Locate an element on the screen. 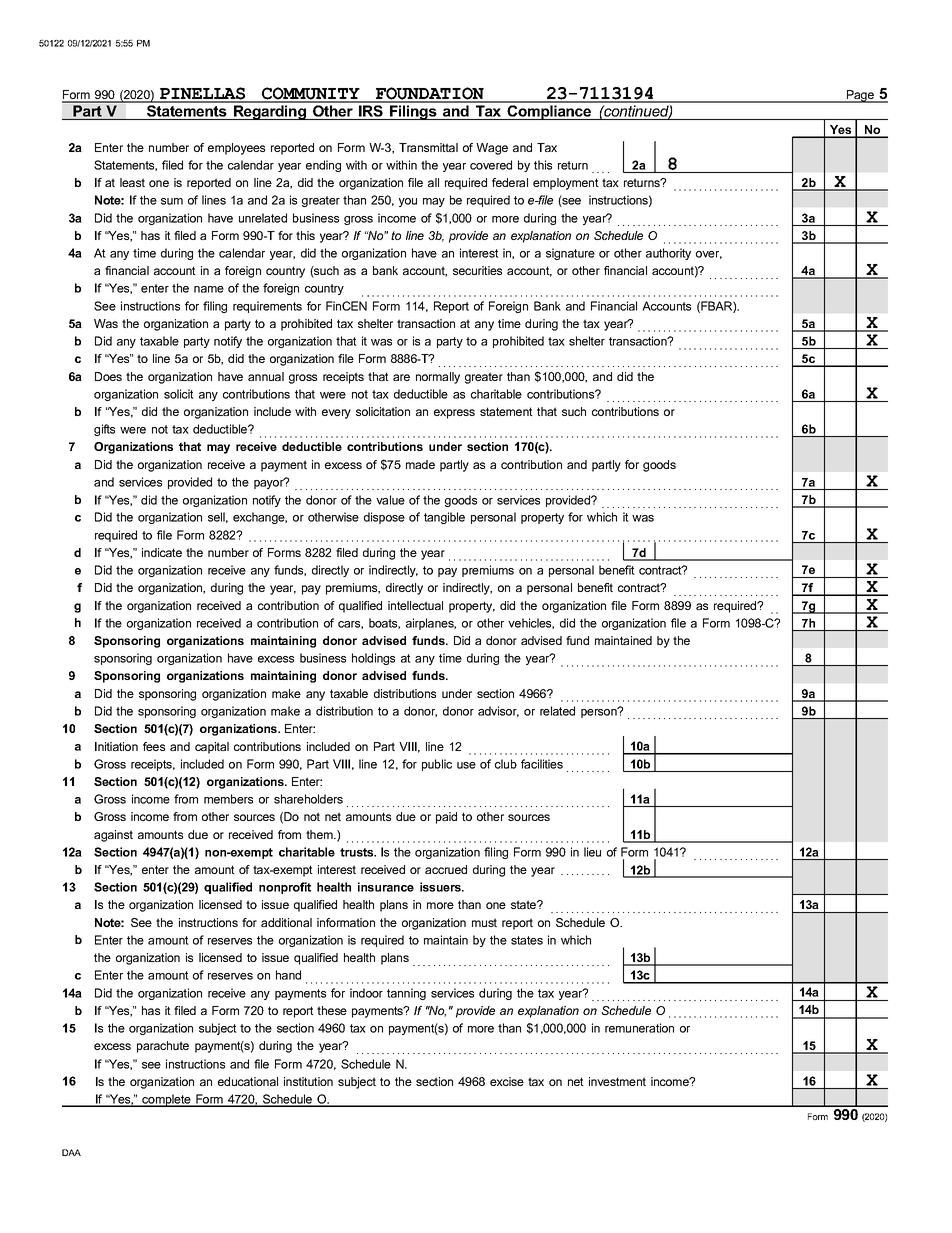 The image size is (952, 1233). express is located at coordinates (454, 414).
